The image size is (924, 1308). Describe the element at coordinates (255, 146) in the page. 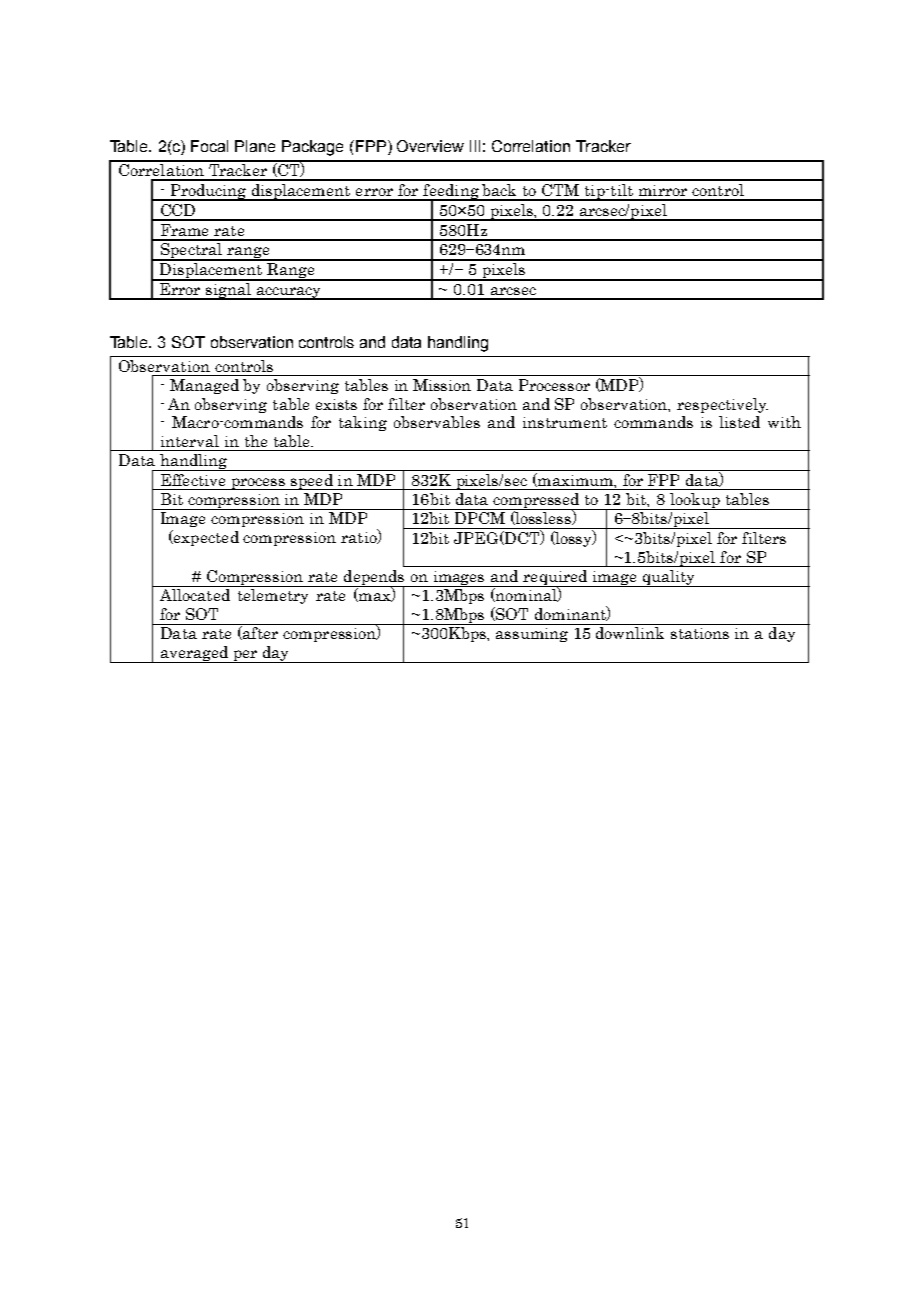

I see `Plane` at that location.
